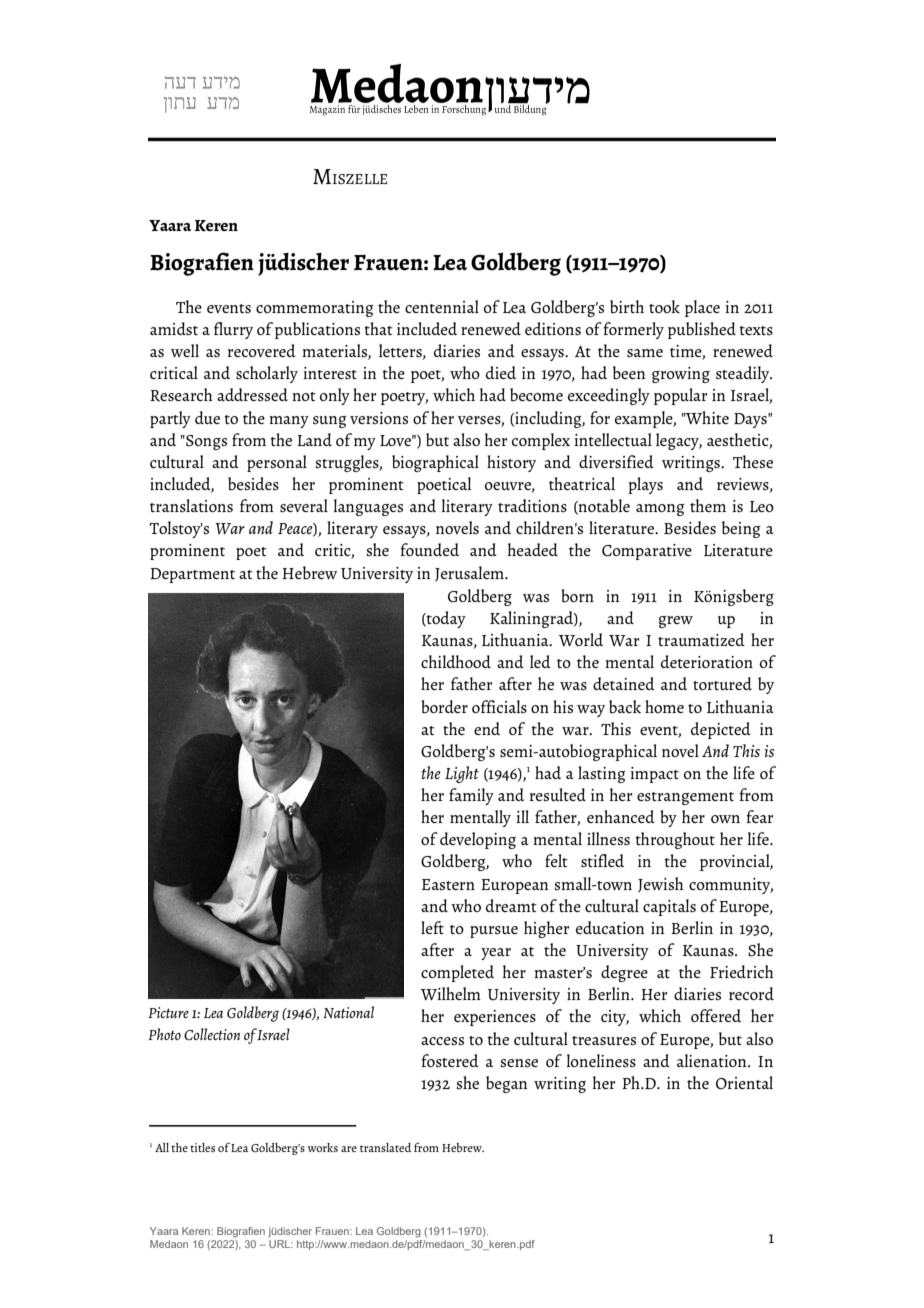  Describe the element at coordinates (647, 552) in the document. I see `Comparative` at that location.
